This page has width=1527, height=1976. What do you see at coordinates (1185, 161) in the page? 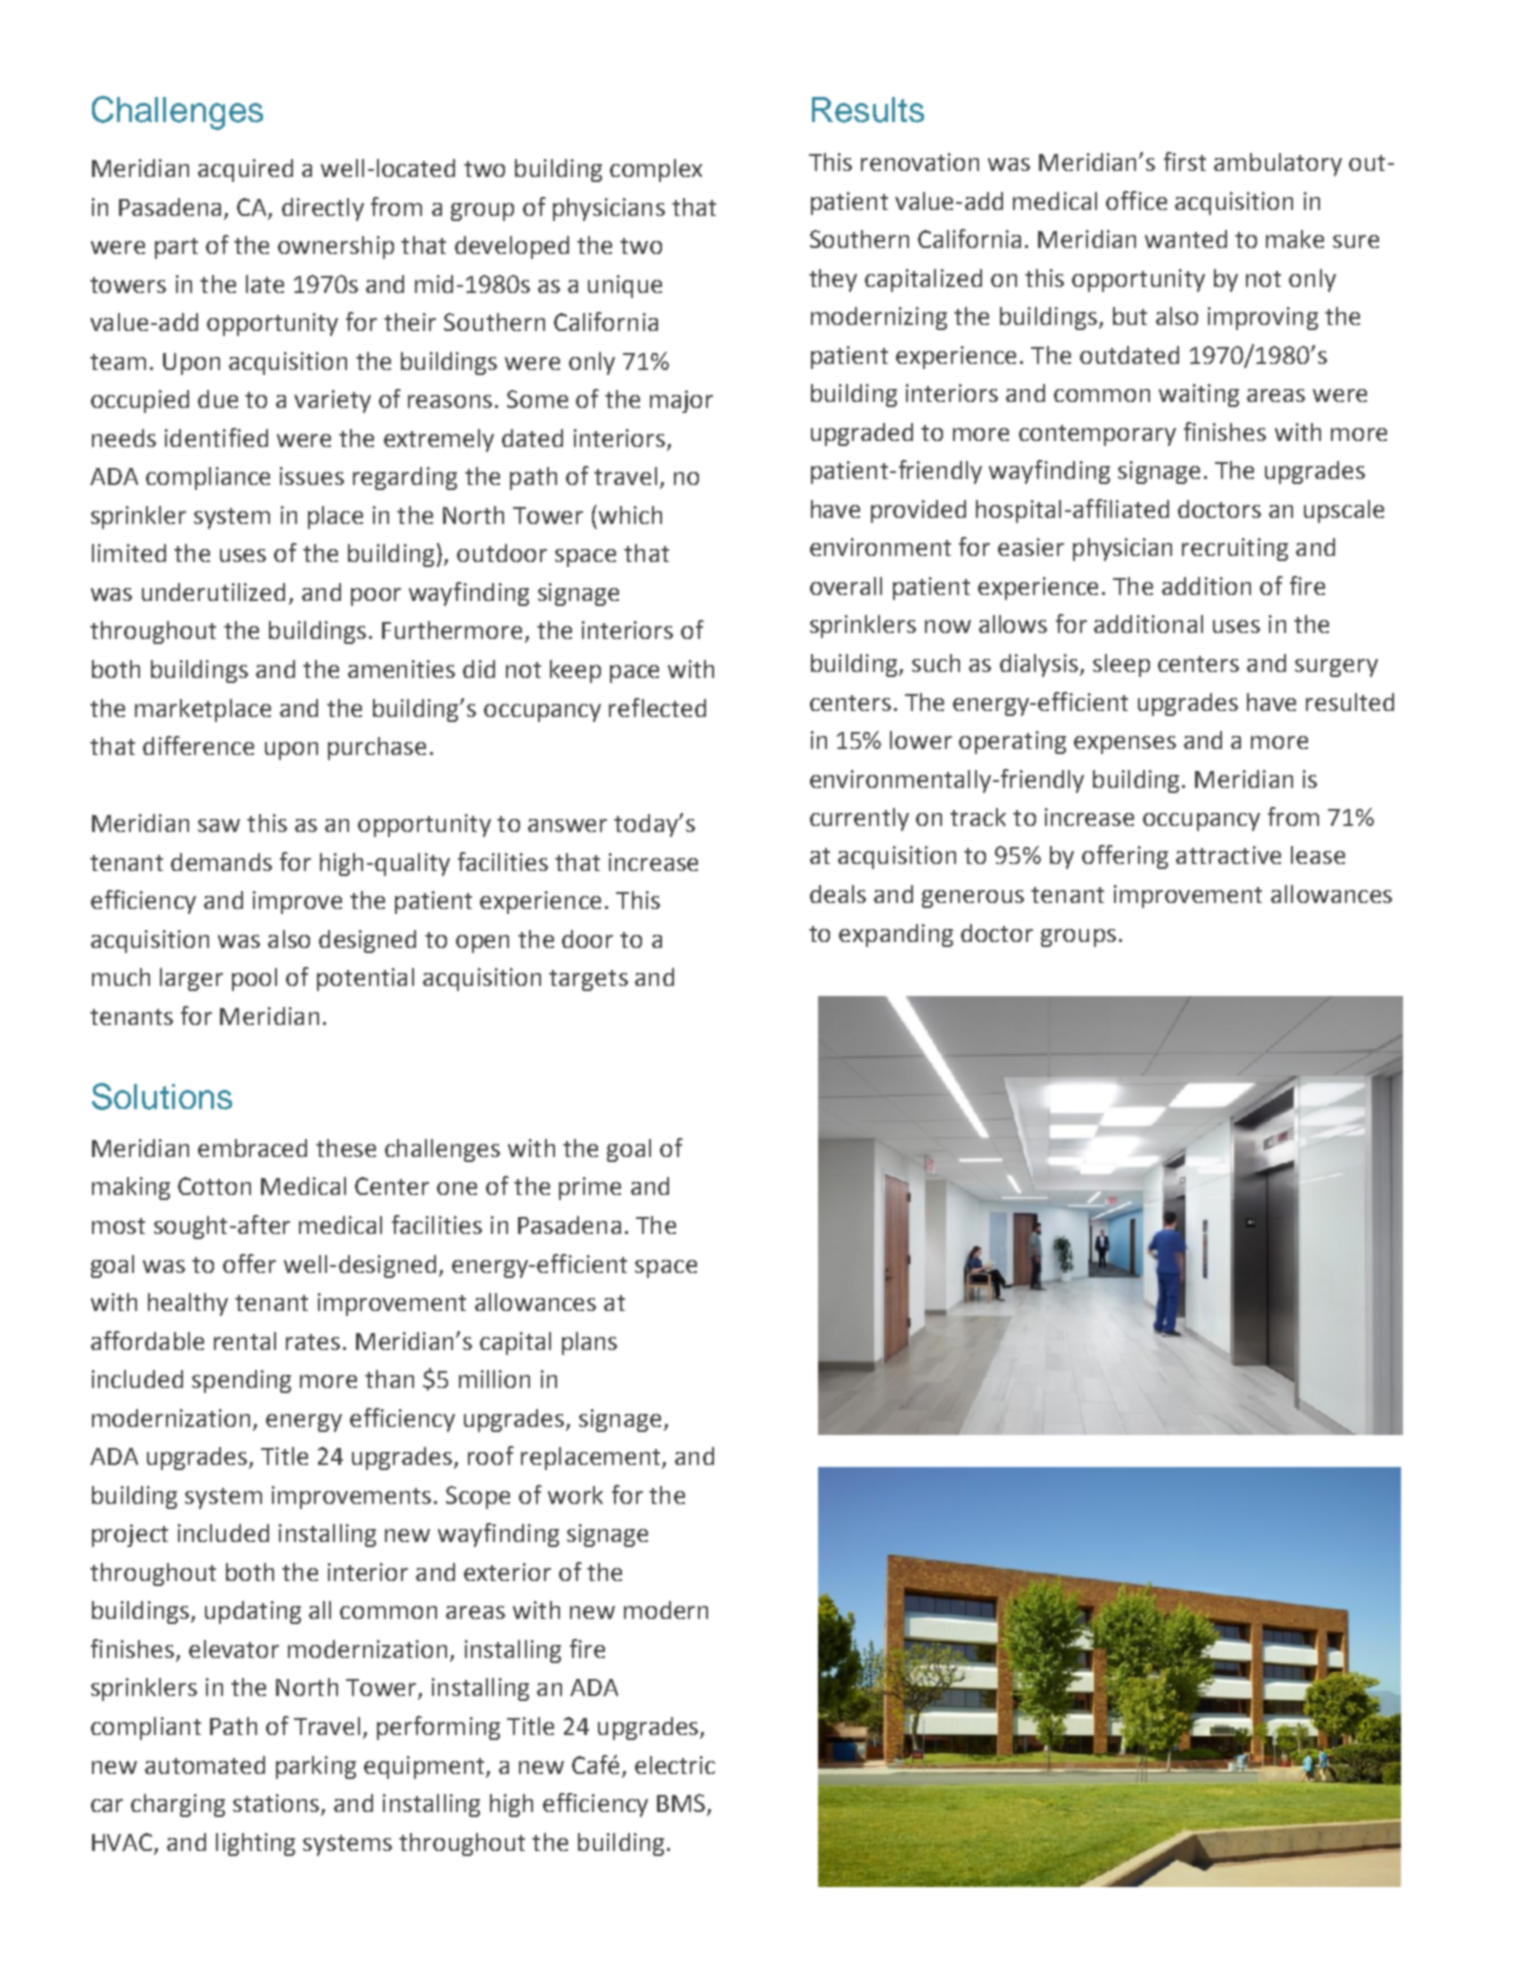
I see `first` at bounding box center [1185, 161].
